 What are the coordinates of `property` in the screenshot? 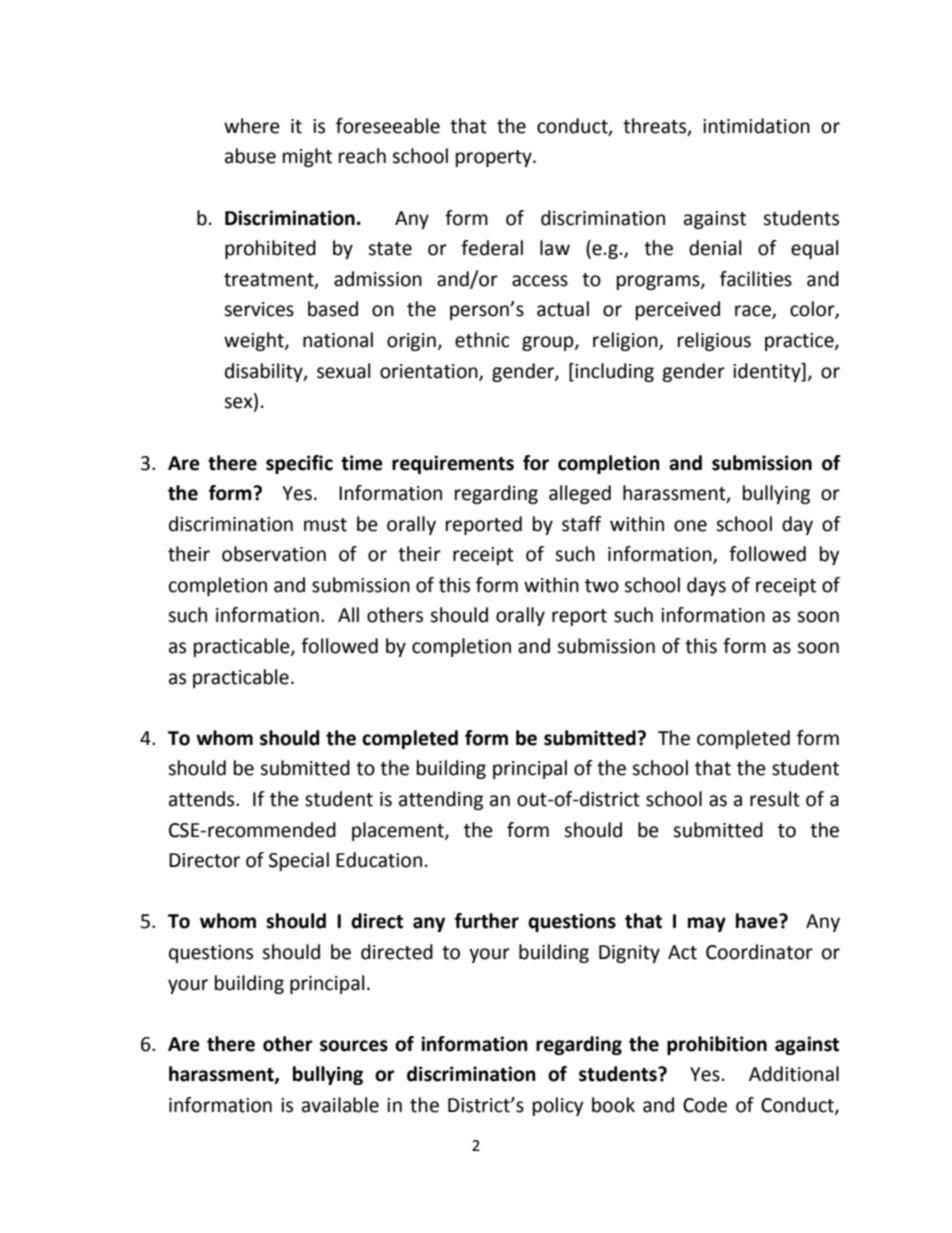 It's located at (495, 158).
